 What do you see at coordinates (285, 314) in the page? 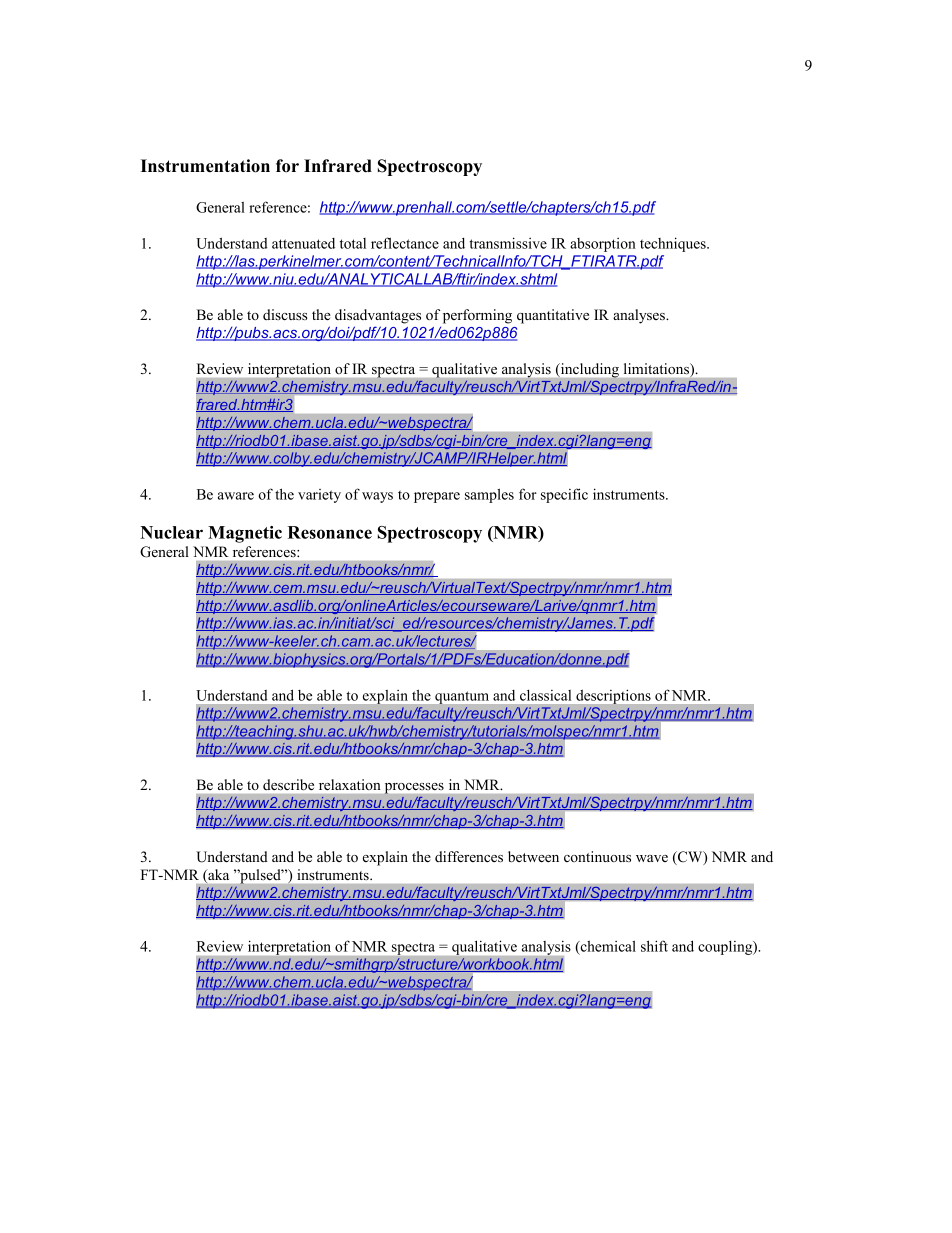
I see `discuss` at bounding box center [285, 314].
